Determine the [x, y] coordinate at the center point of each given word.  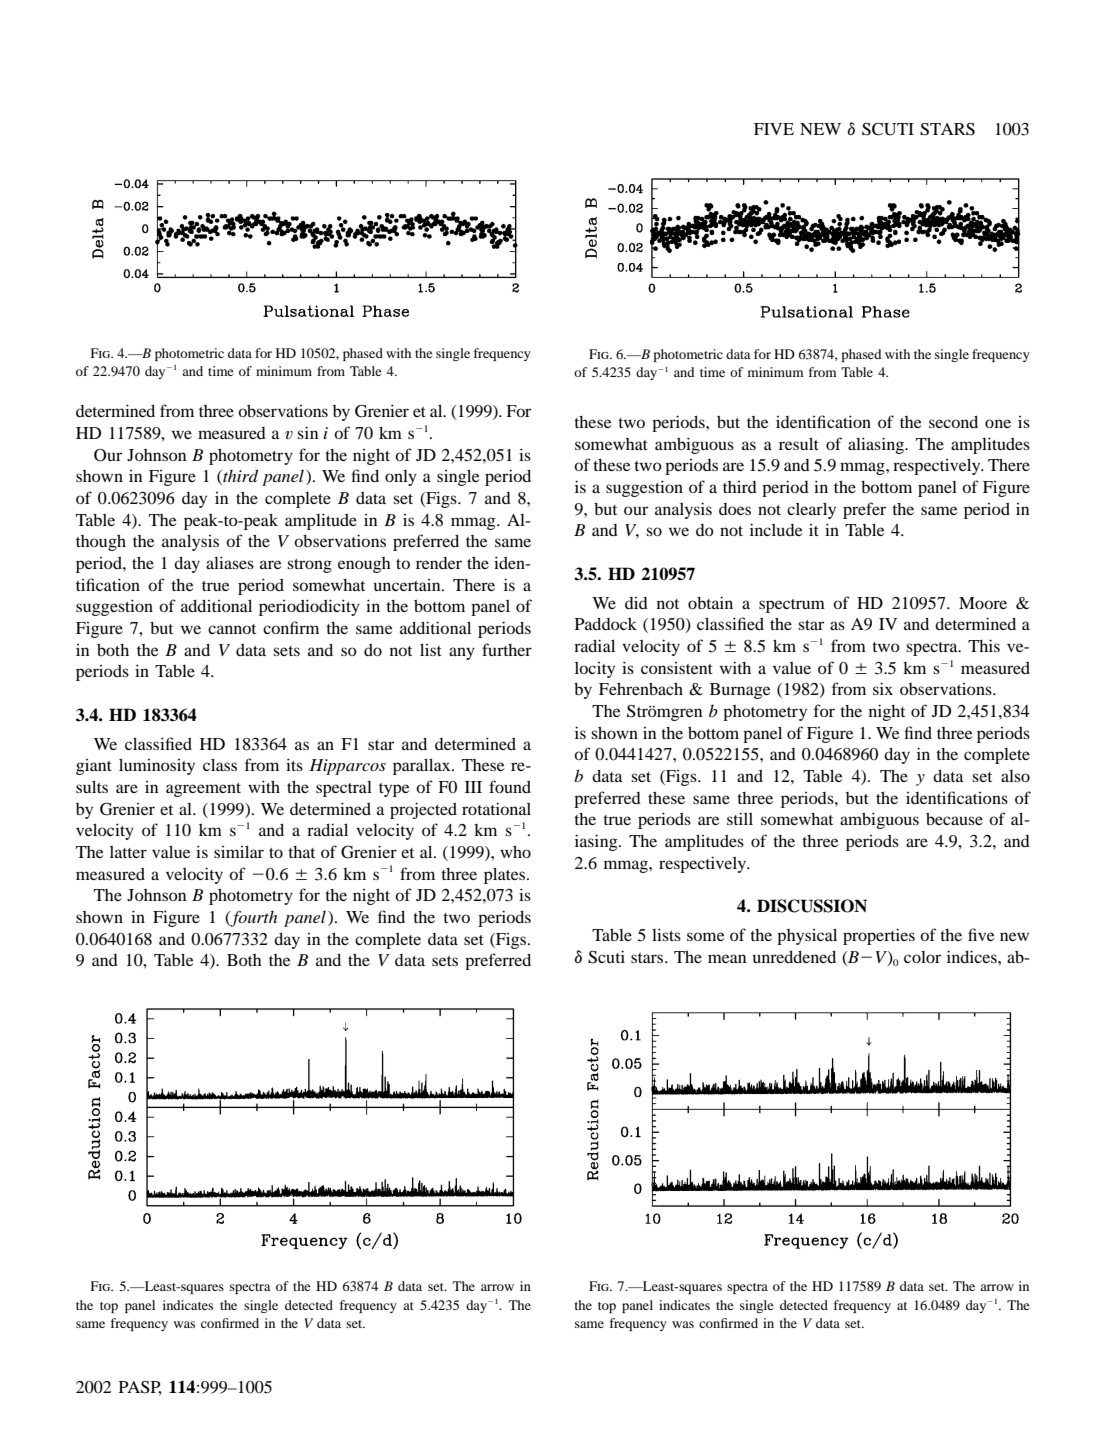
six [883, 688]
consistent [677, 668]
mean [727, 958]
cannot [232, 629]
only [401, 478]
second [953, 422]
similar [239, 851]
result [799, 443]
